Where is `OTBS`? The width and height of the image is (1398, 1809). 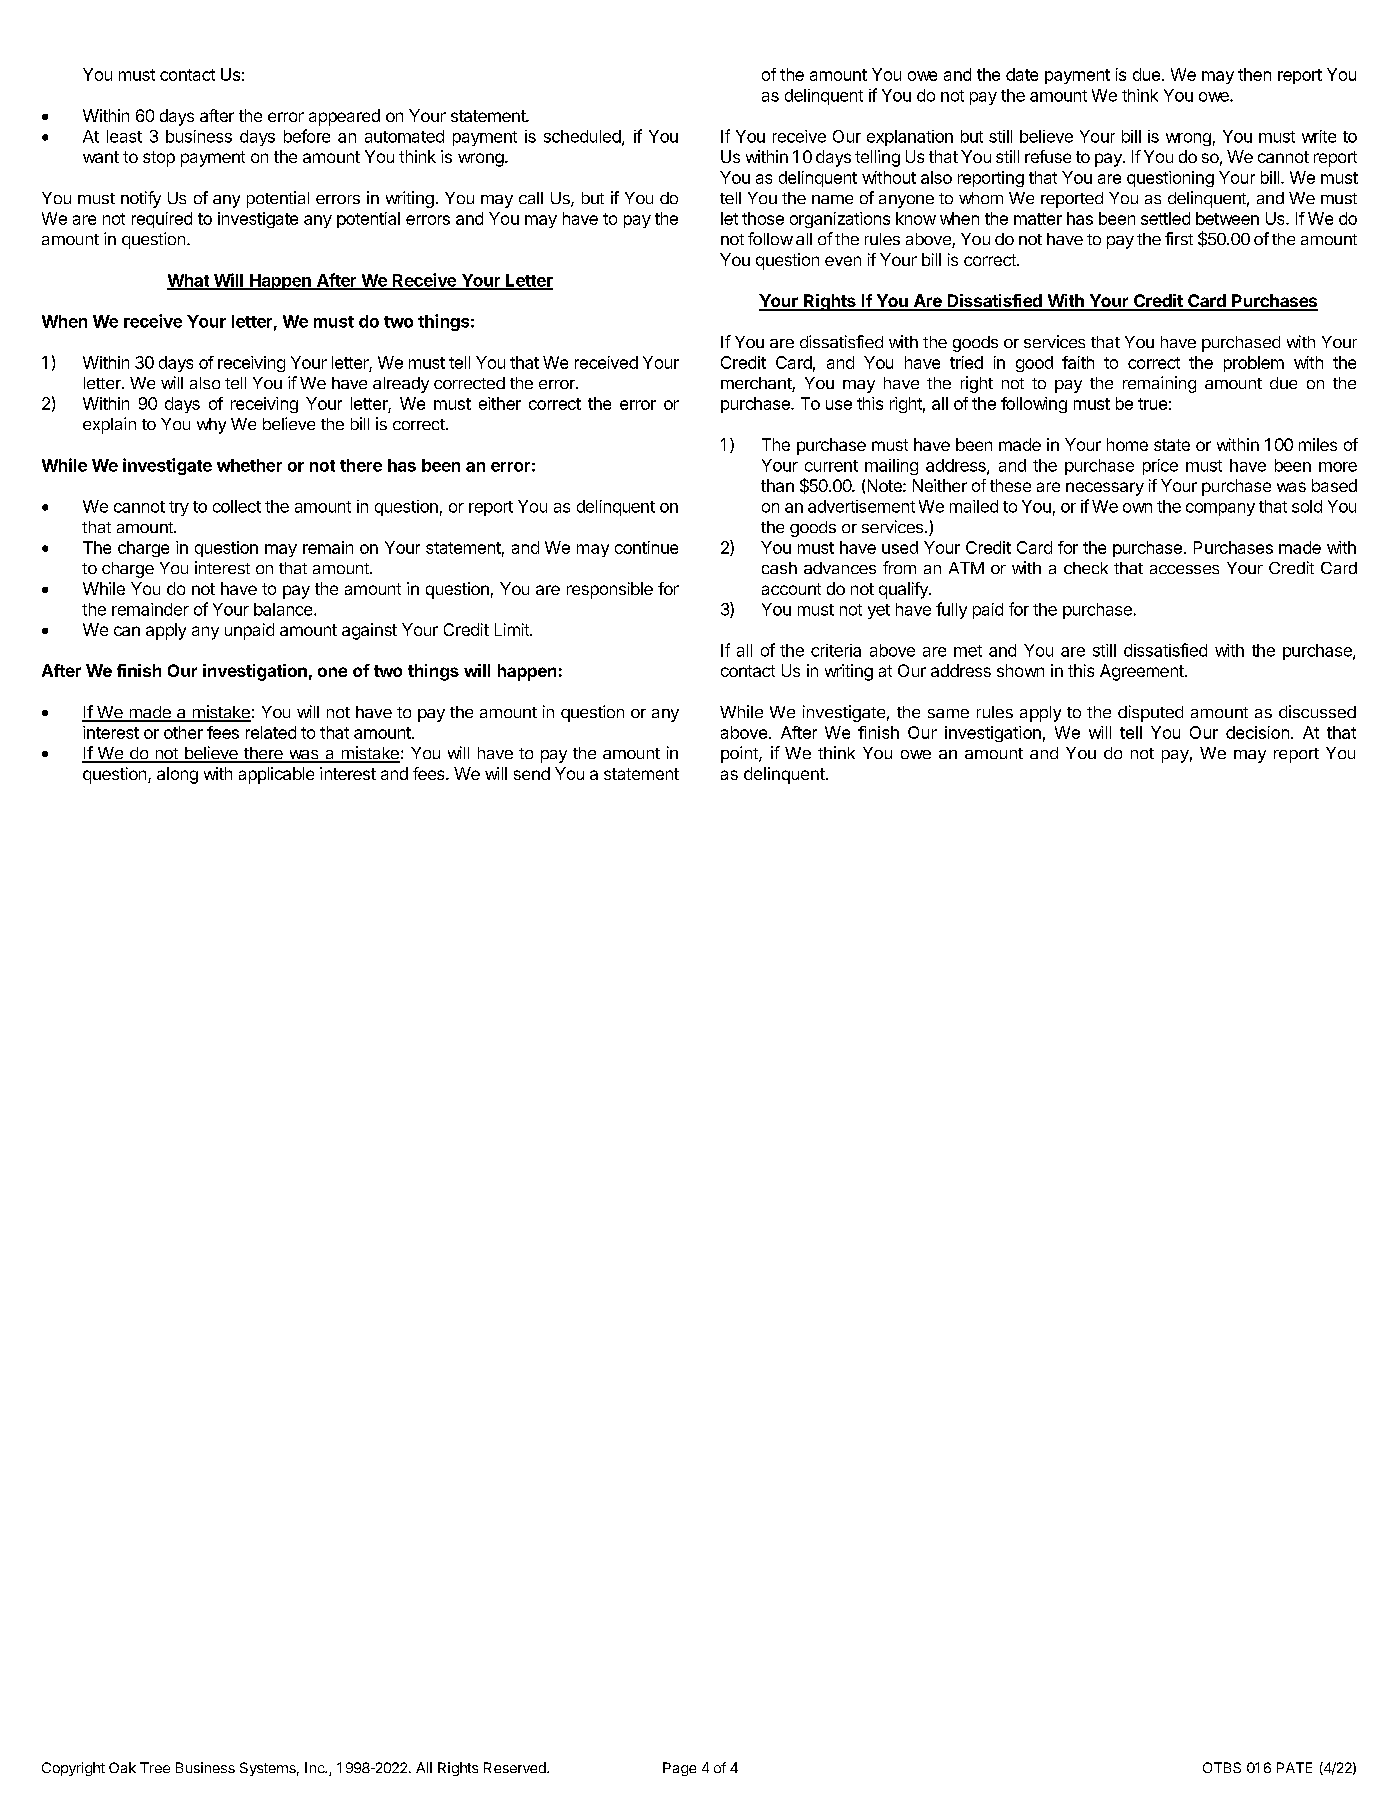 OTBS is located at coordinates (1222, 1767).
